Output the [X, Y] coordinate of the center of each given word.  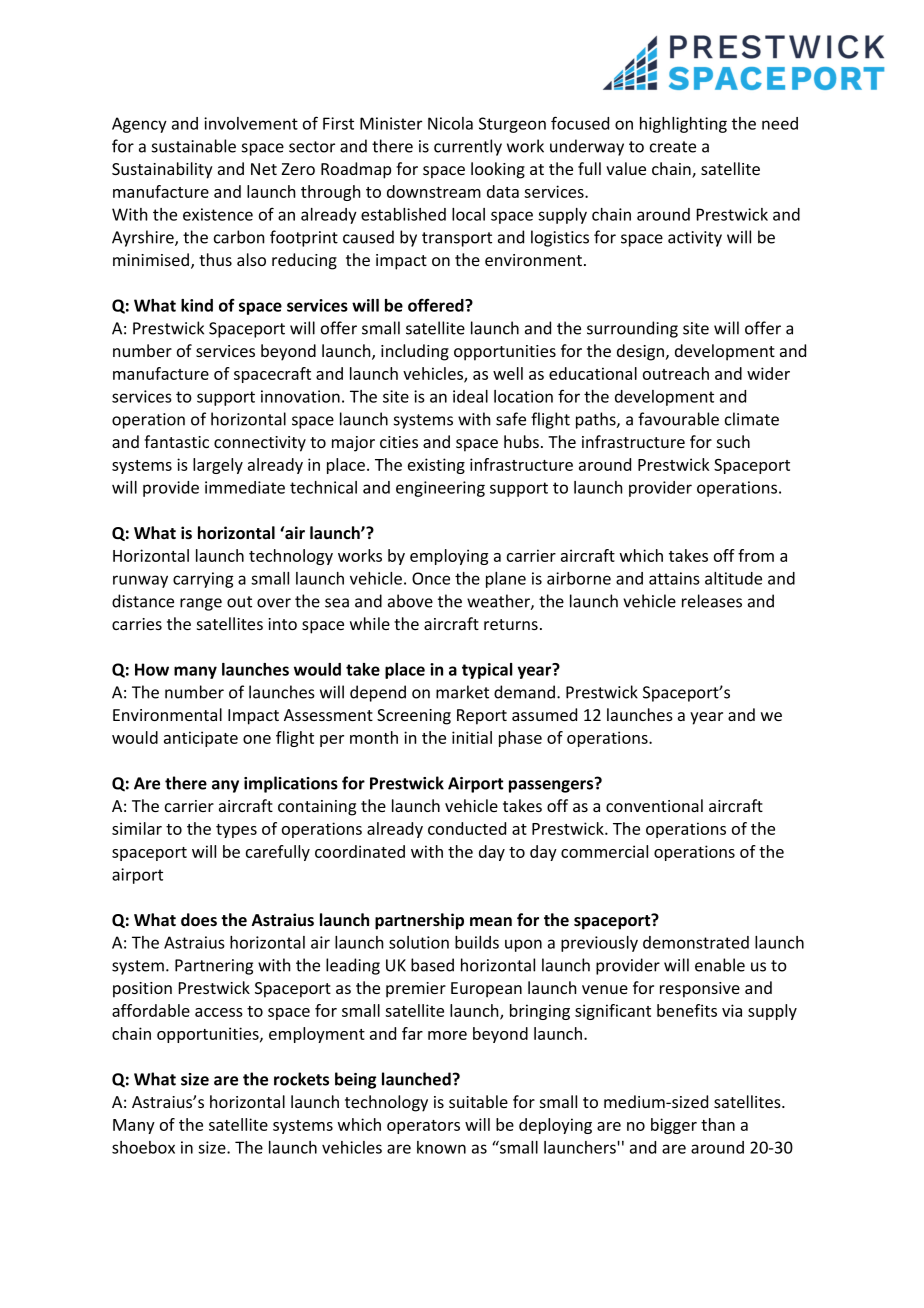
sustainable [194, 146]
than [718, 1124]
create [673, 147]
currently [468, 147]
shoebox [143, 1147]
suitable [478, 1101]
